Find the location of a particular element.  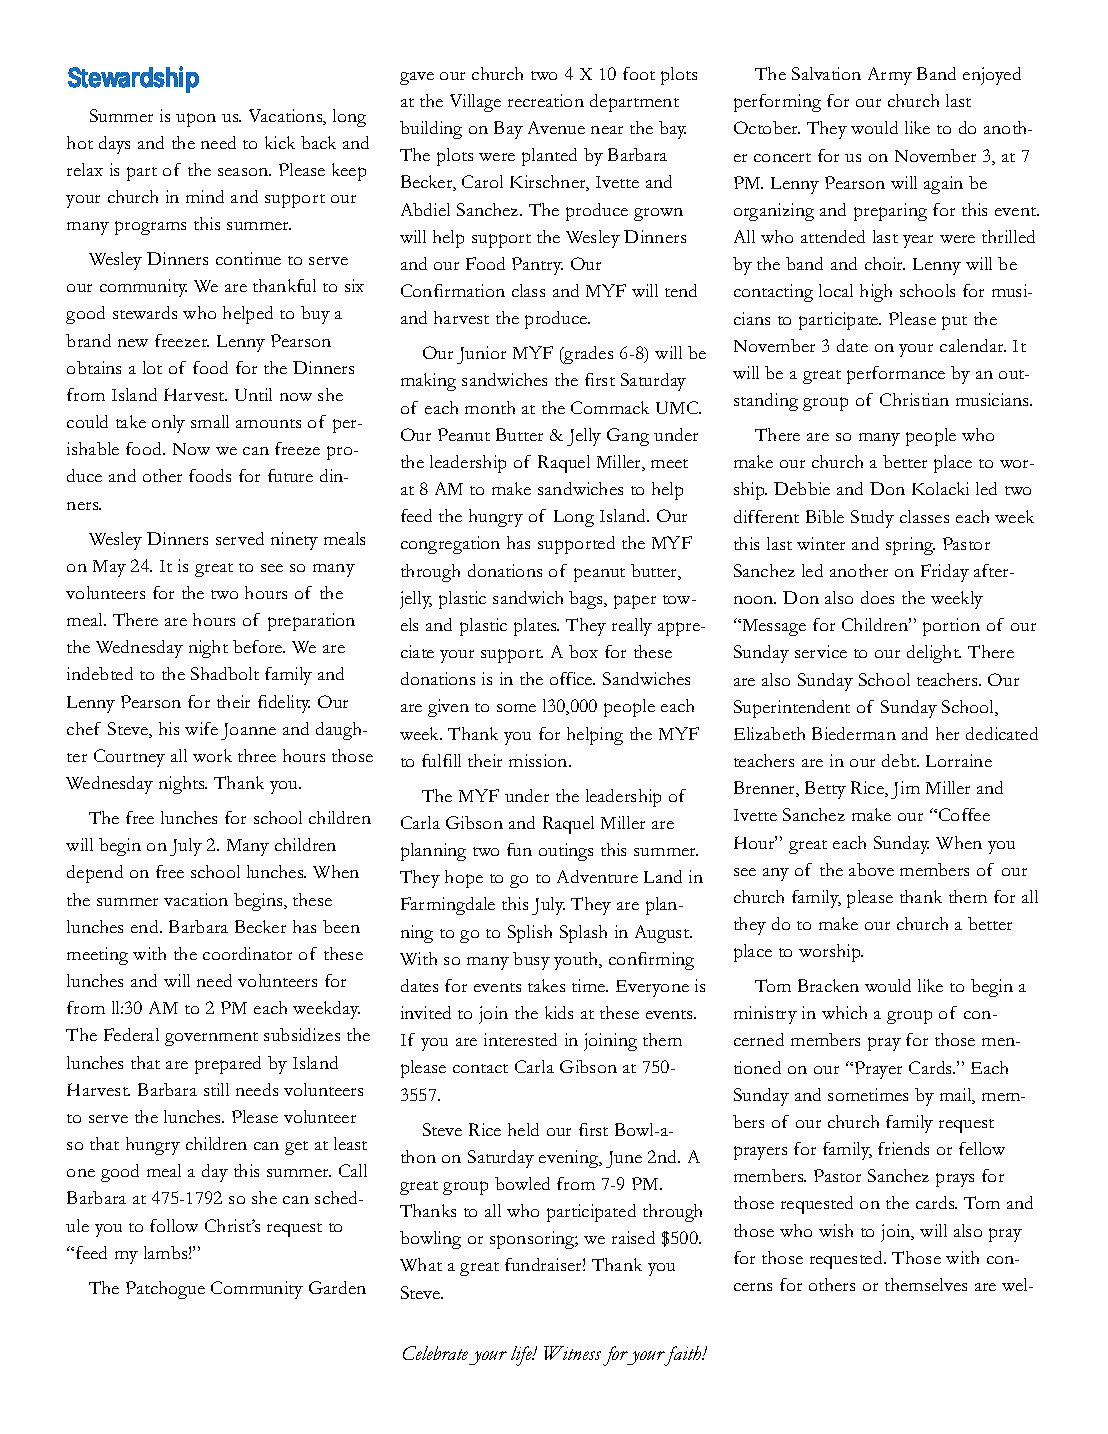

kids is located at coordinates (559, 1012).
